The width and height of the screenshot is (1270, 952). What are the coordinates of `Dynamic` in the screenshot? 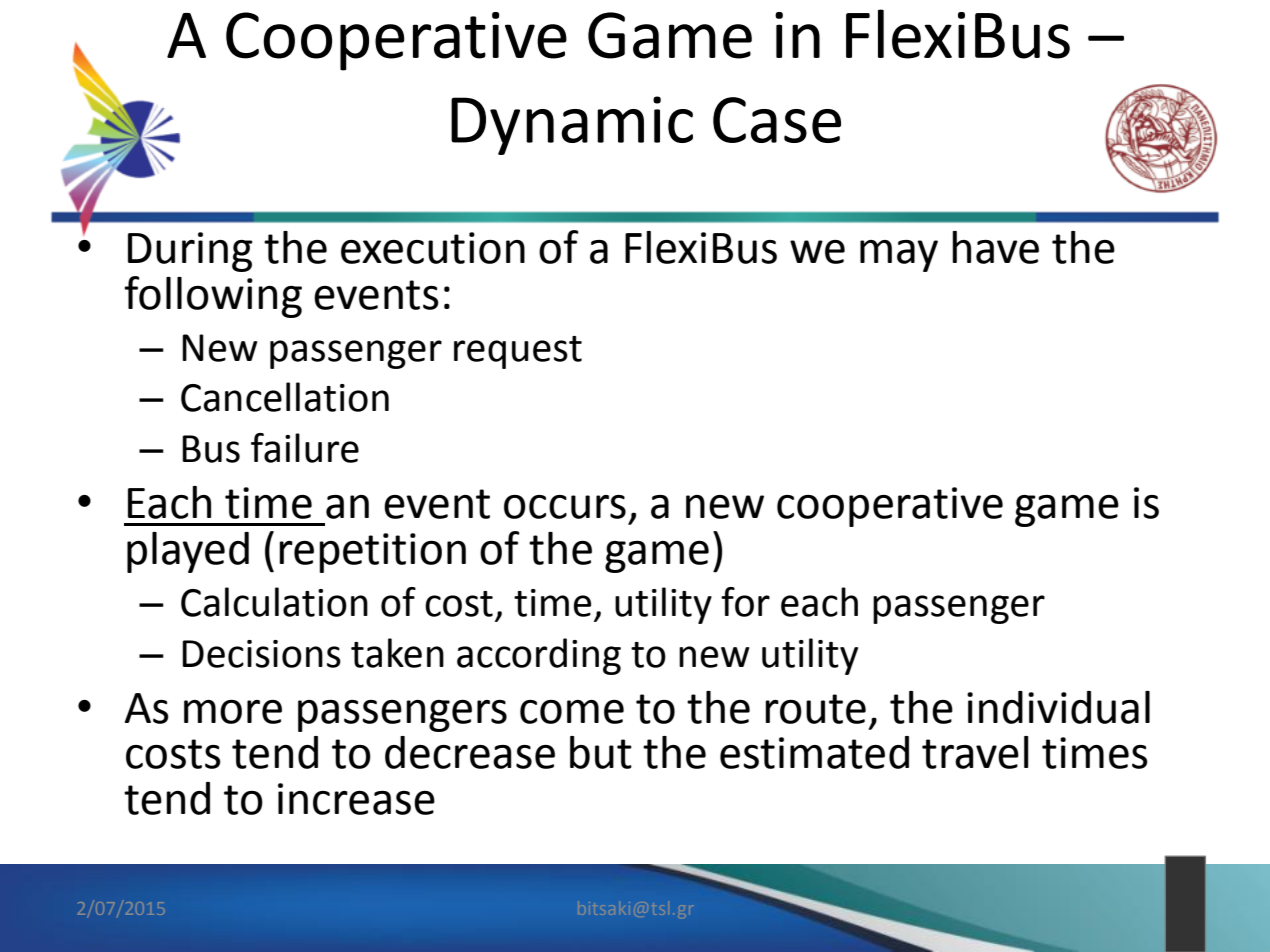 It's located at (572, 125).
